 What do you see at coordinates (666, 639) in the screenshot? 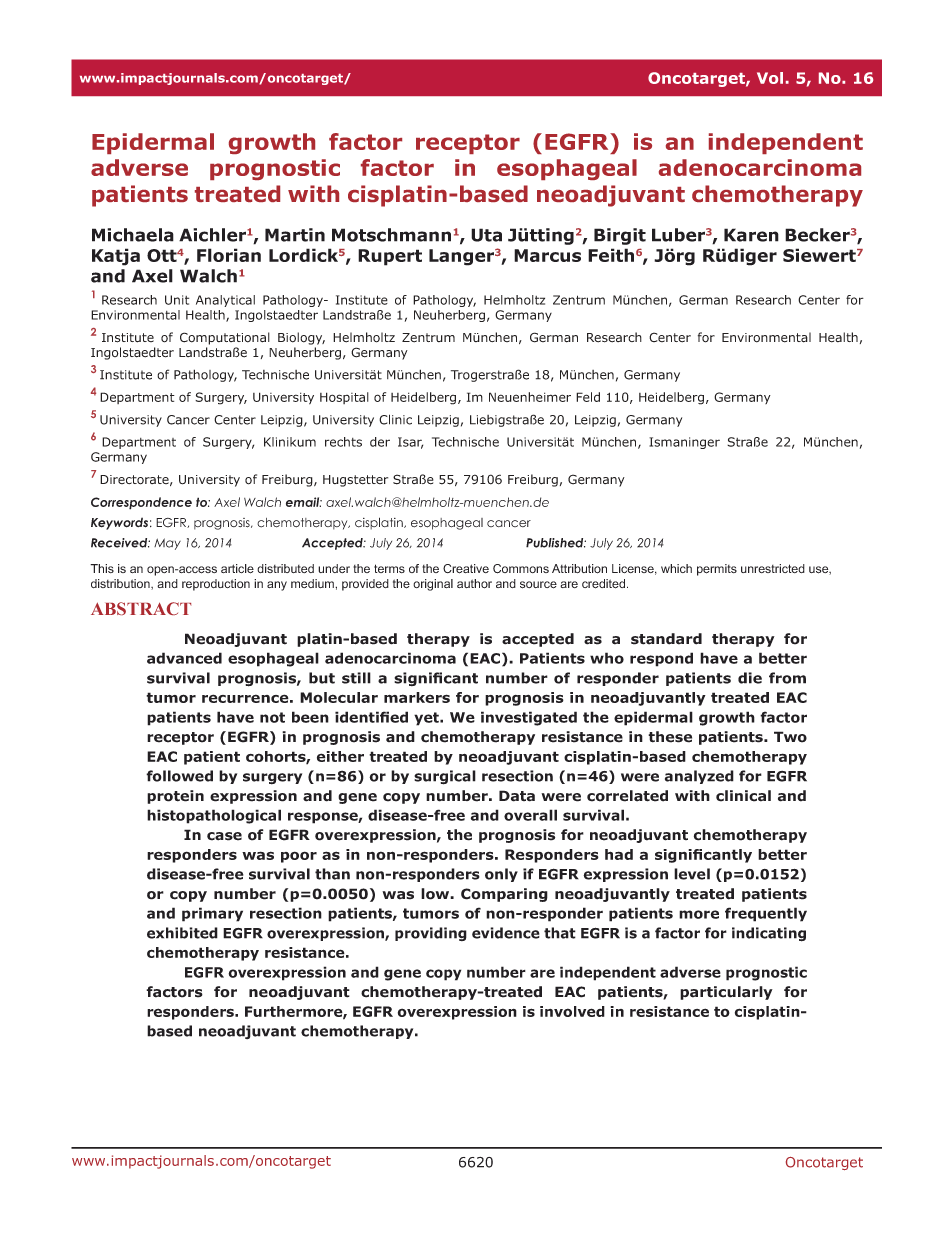
I see `standard` at bounding box center [666, 639].
